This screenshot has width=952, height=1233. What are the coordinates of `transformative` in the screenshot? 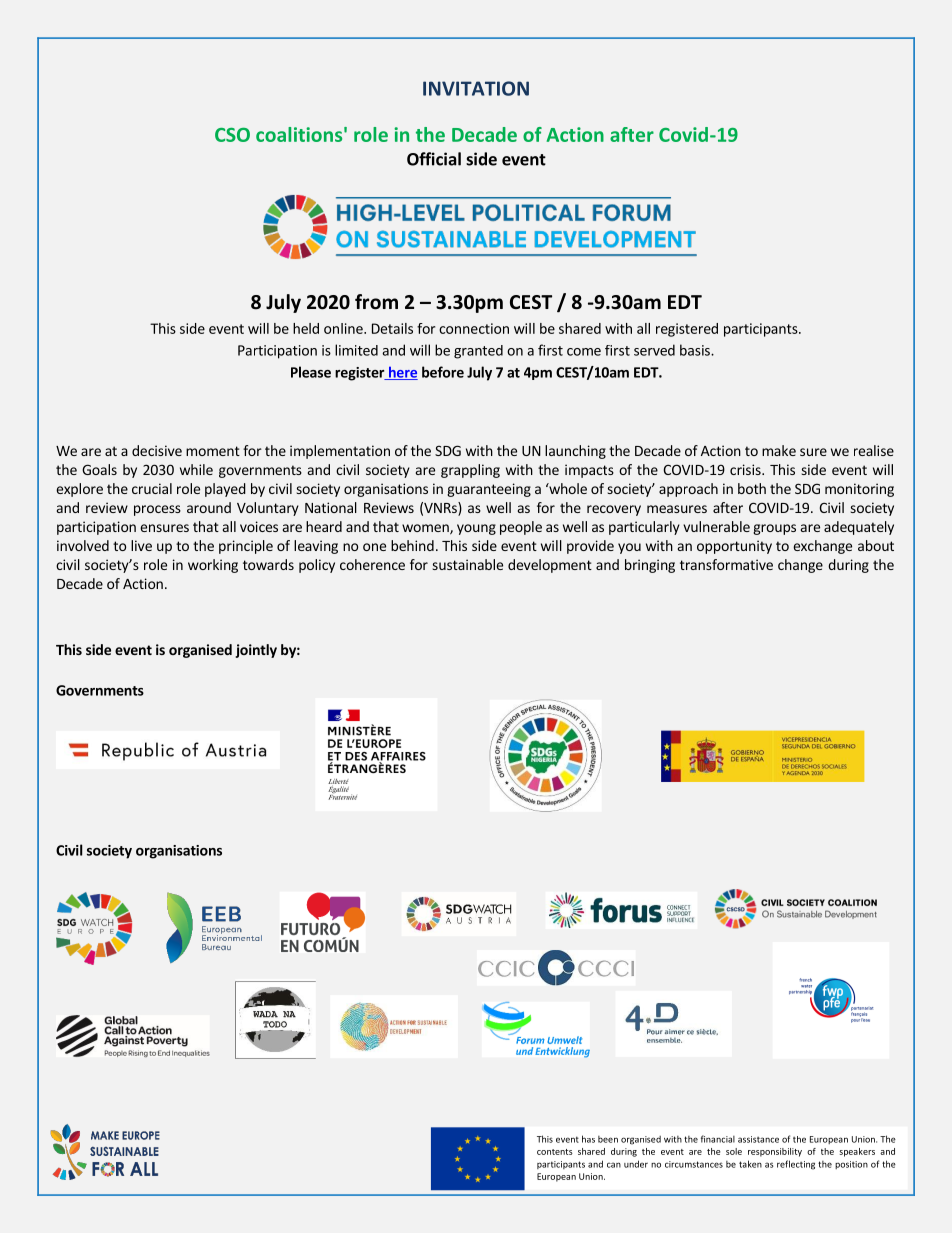 It's located at (726, 564).
